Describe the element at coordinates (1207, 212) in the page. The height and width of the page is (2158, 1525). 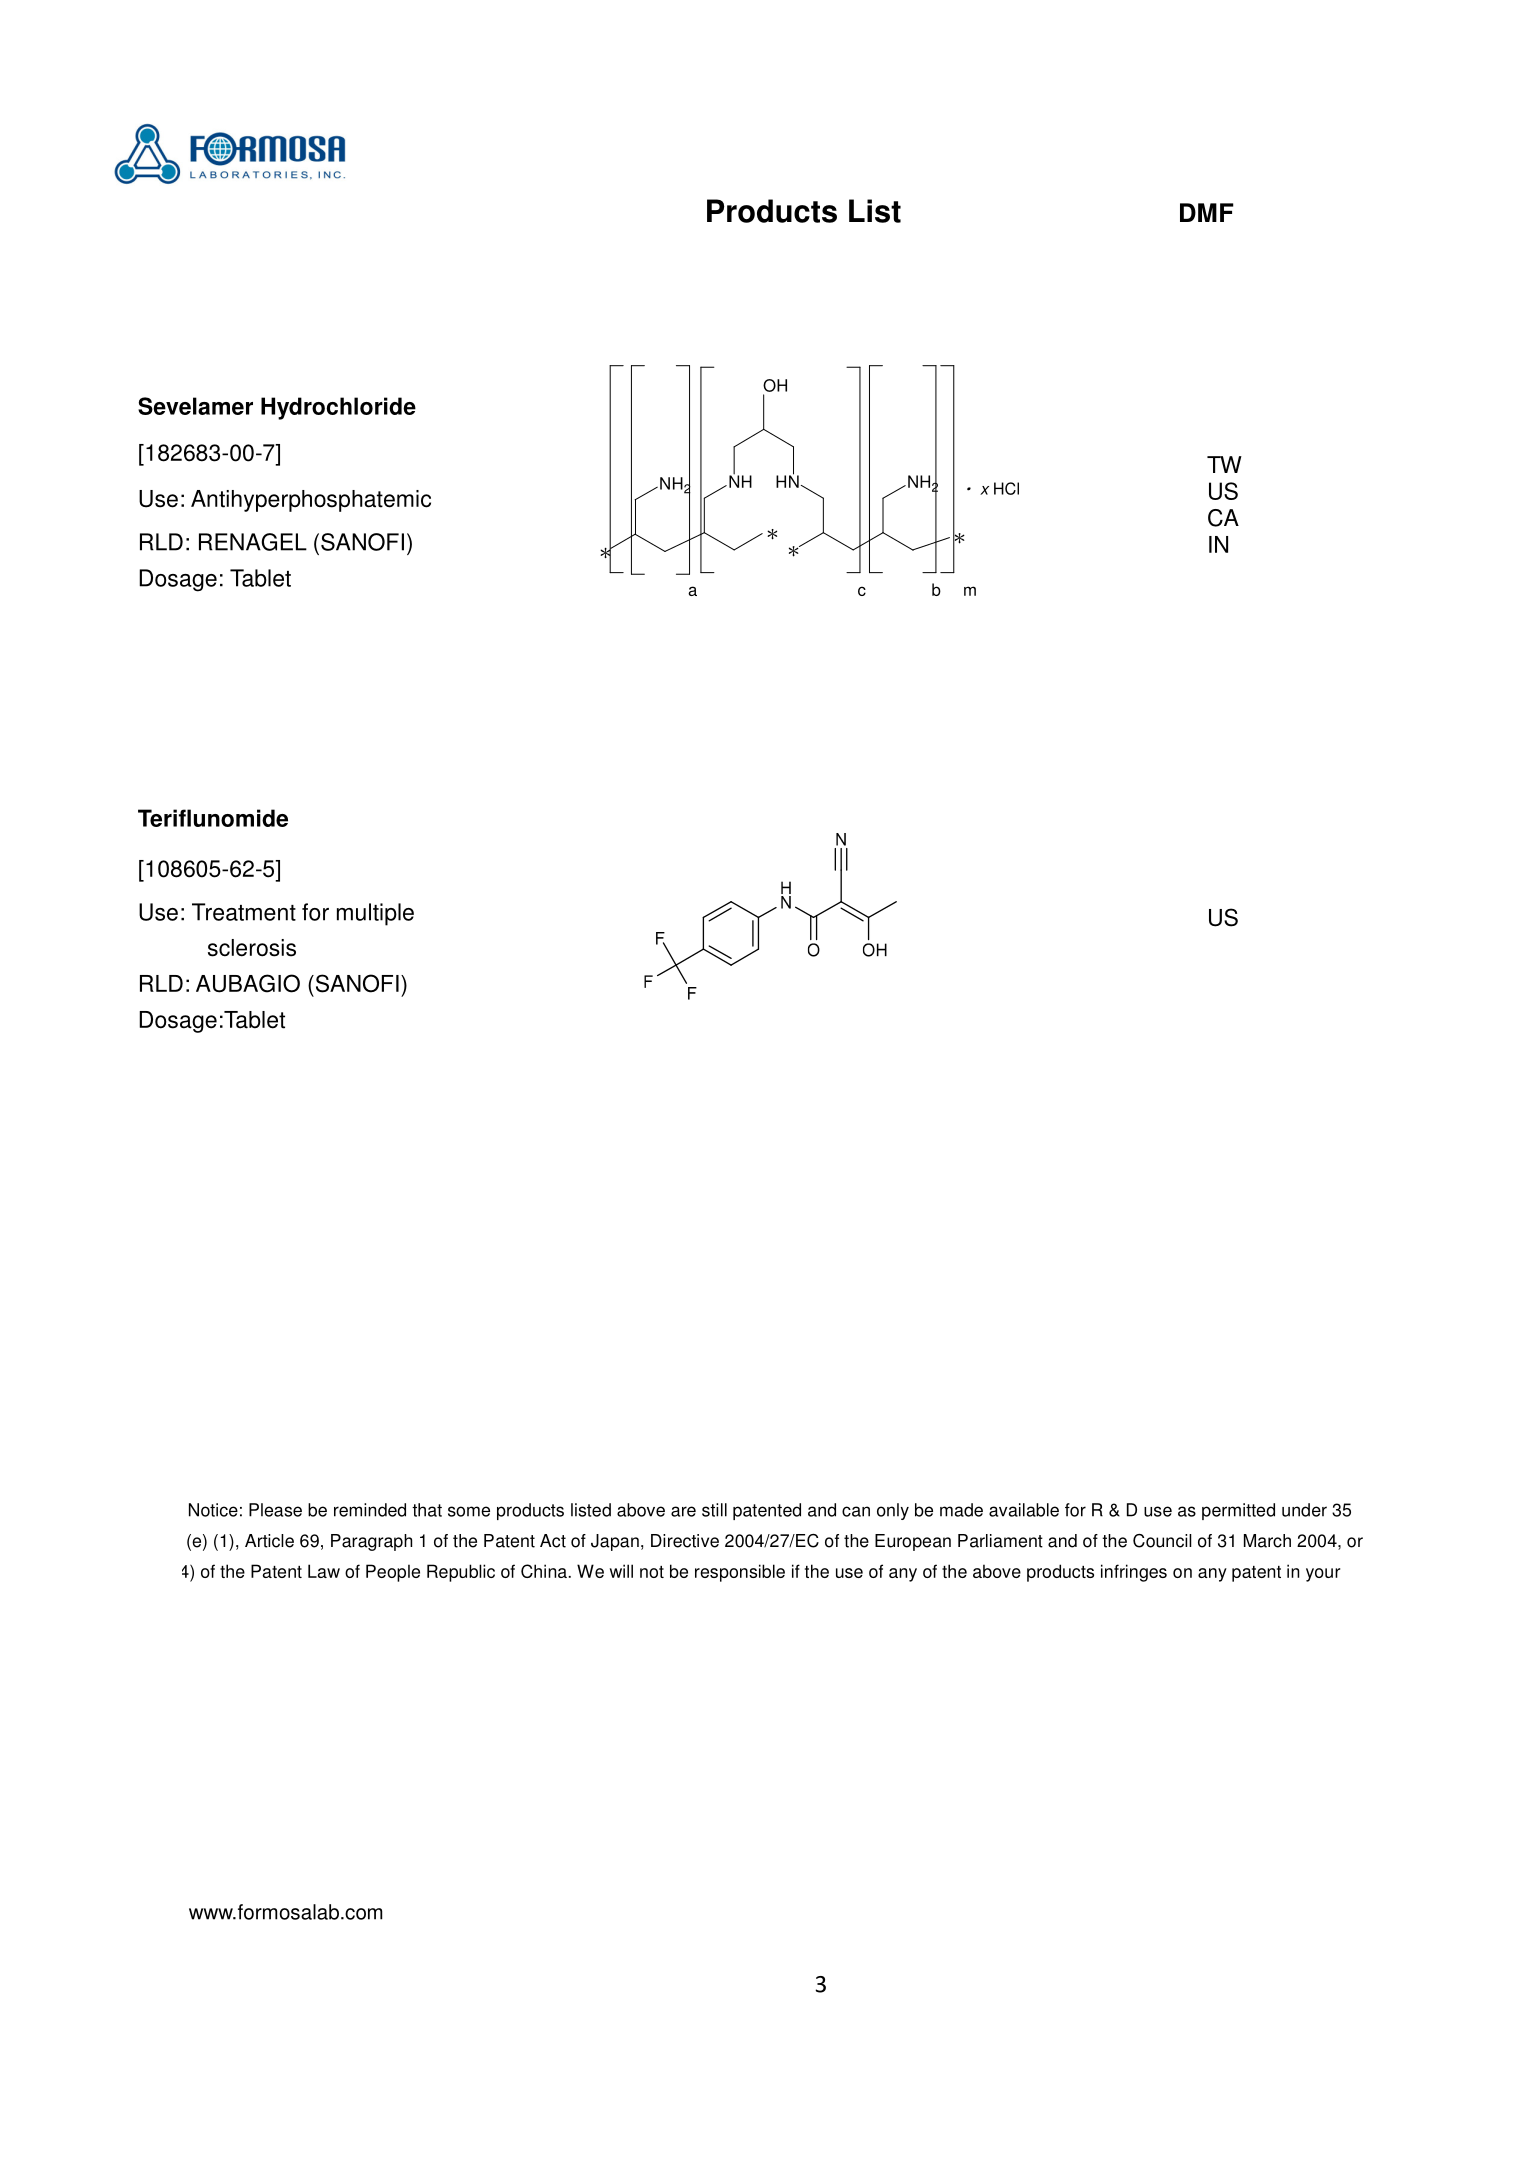
I see `DMF` at that location.
